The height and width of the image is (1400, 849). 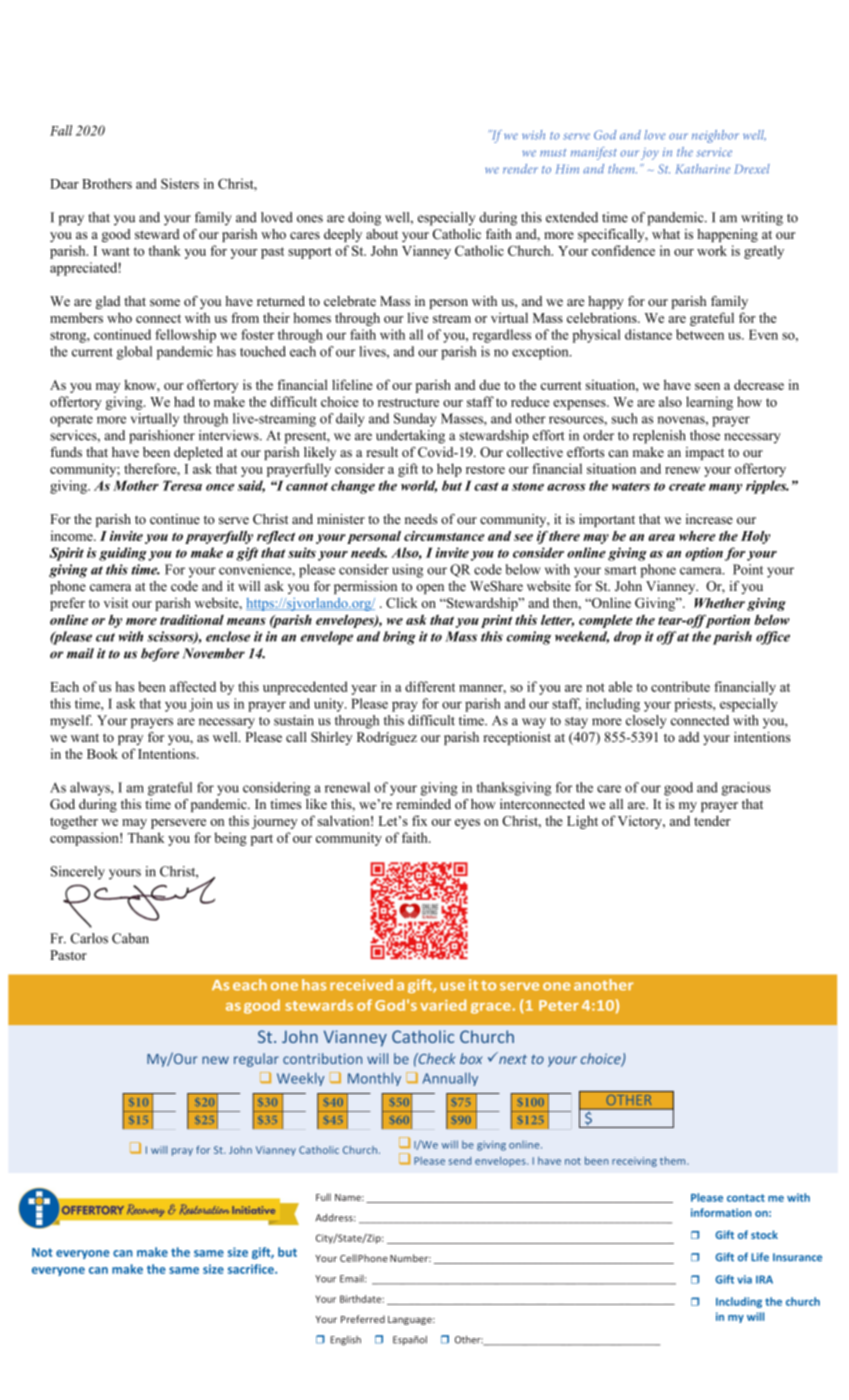 What do you see at coordinates (646, 722) in the image?
I see `closely` at bounding box center [646, 722].
